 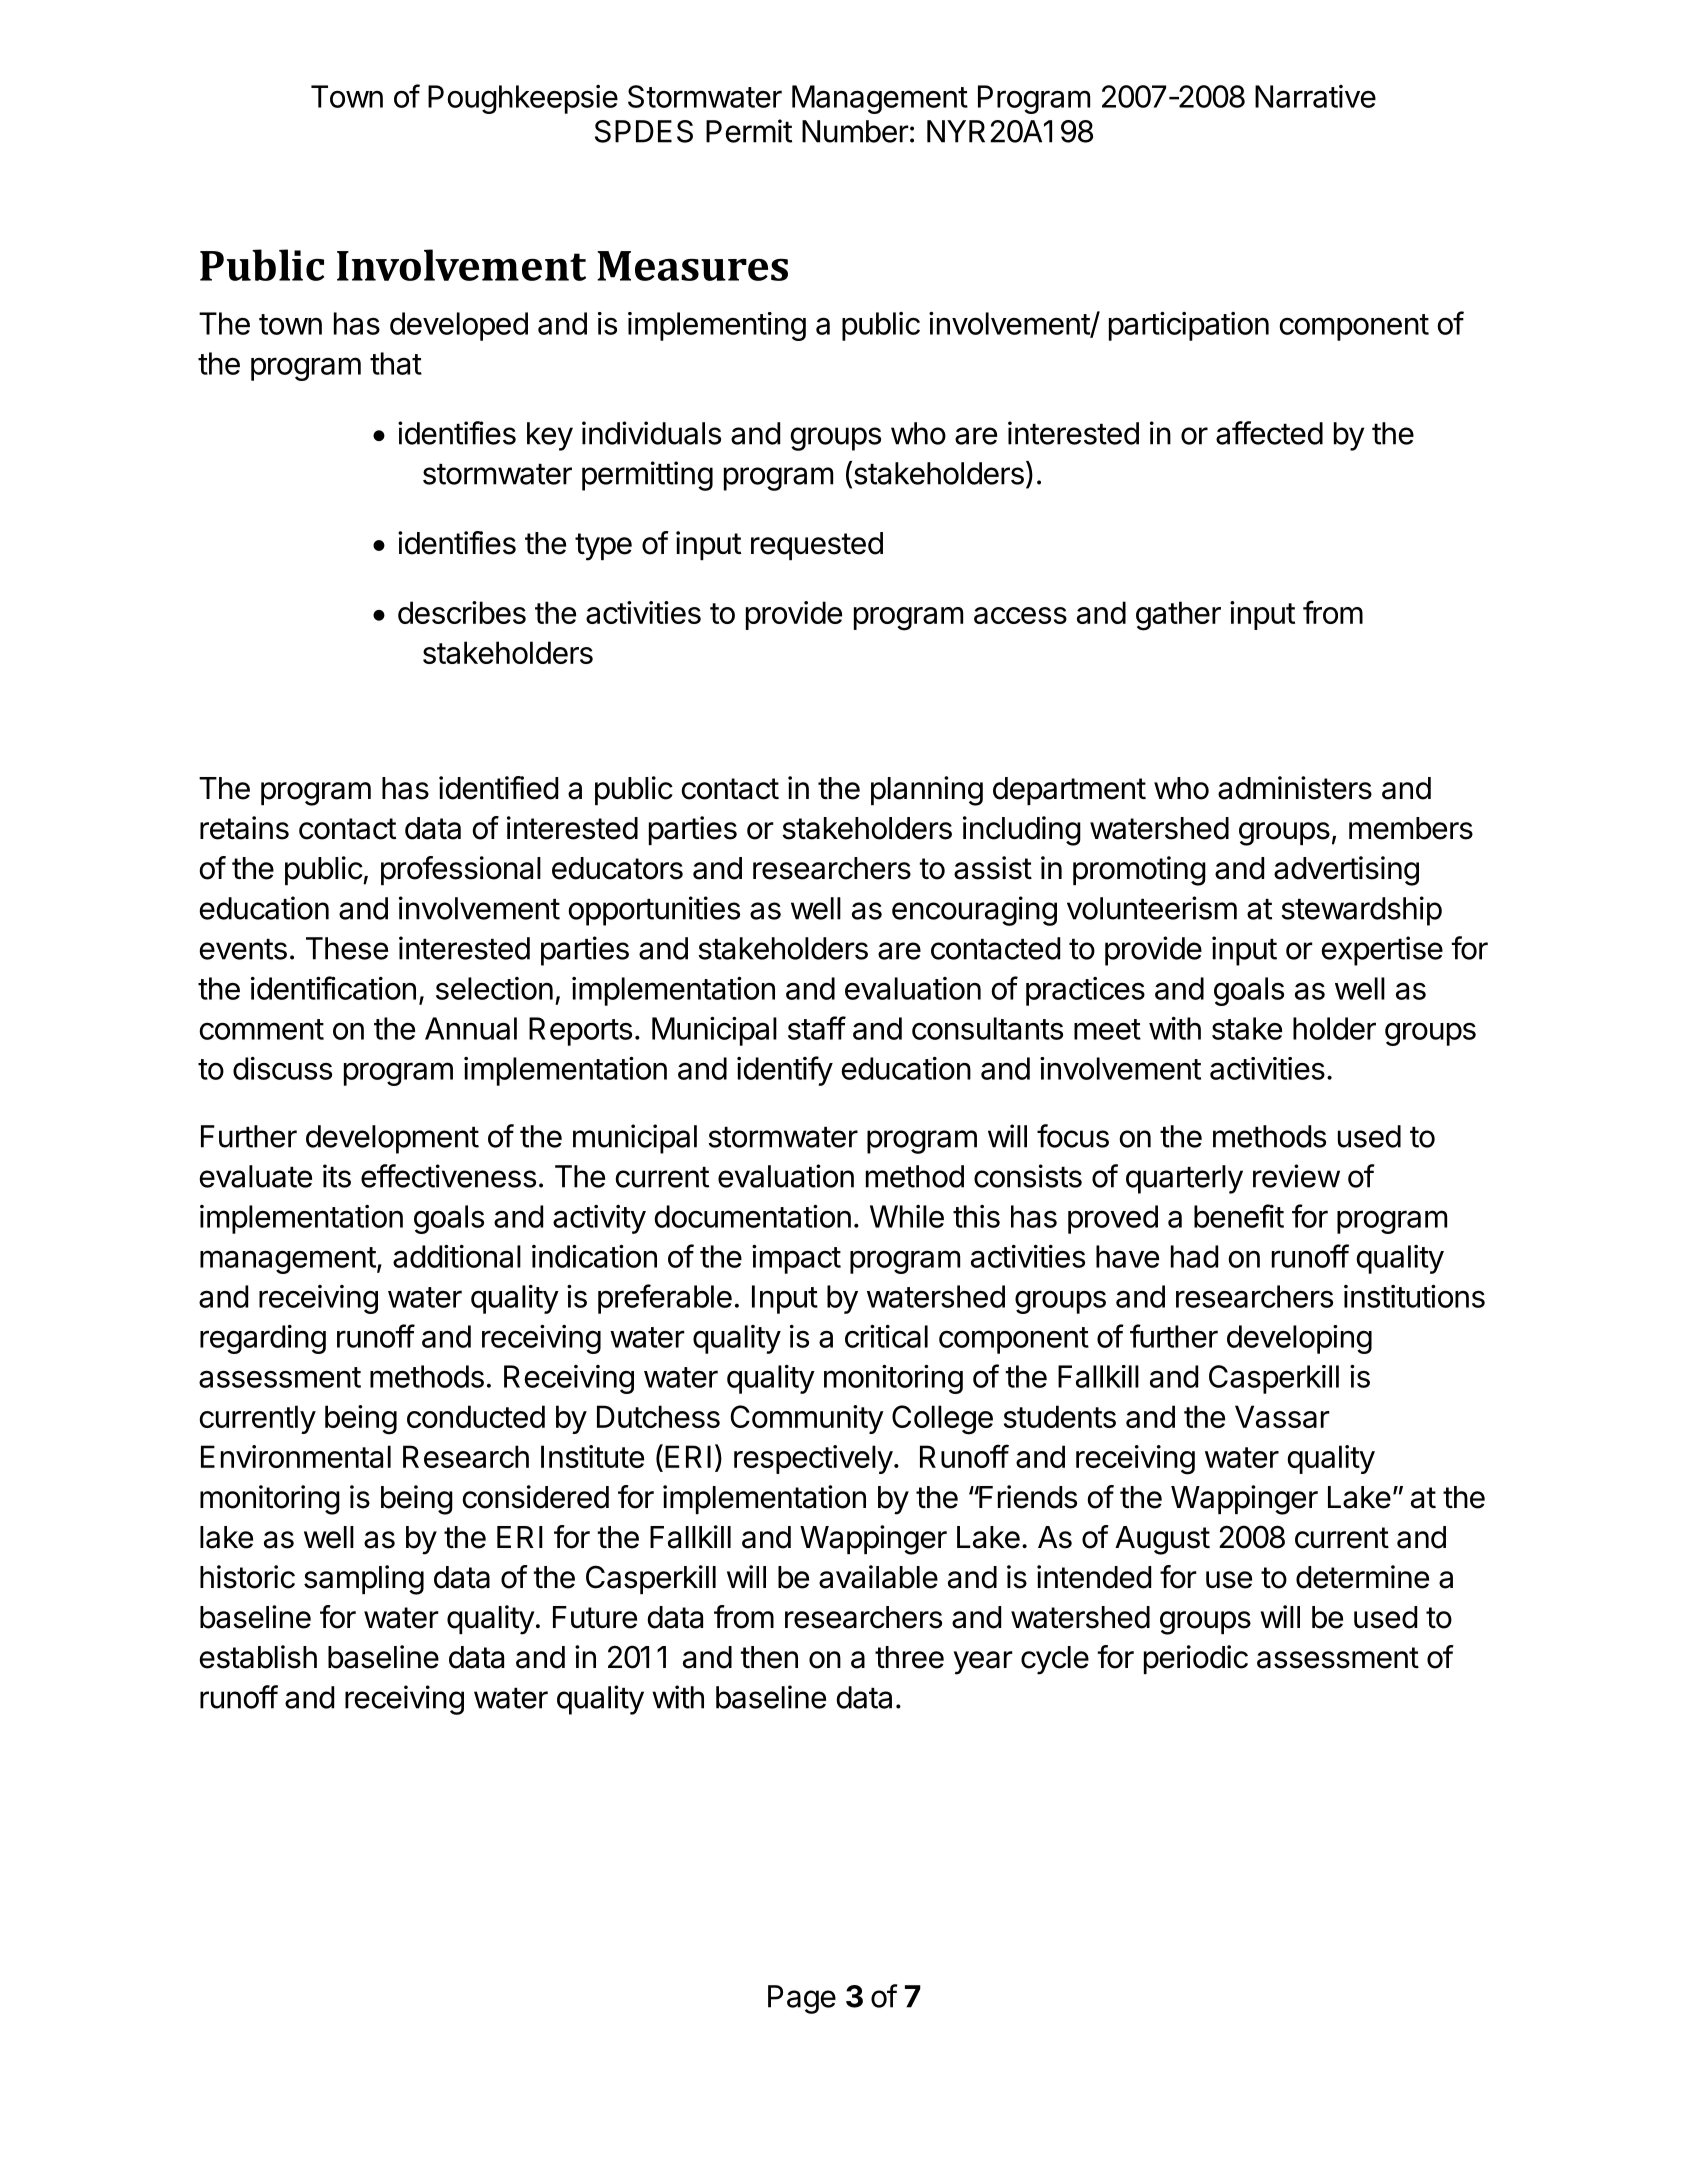 What do you see at coordinates (1295, 788) in the image?
I see `administers` at bounding box center [1295, 788].
